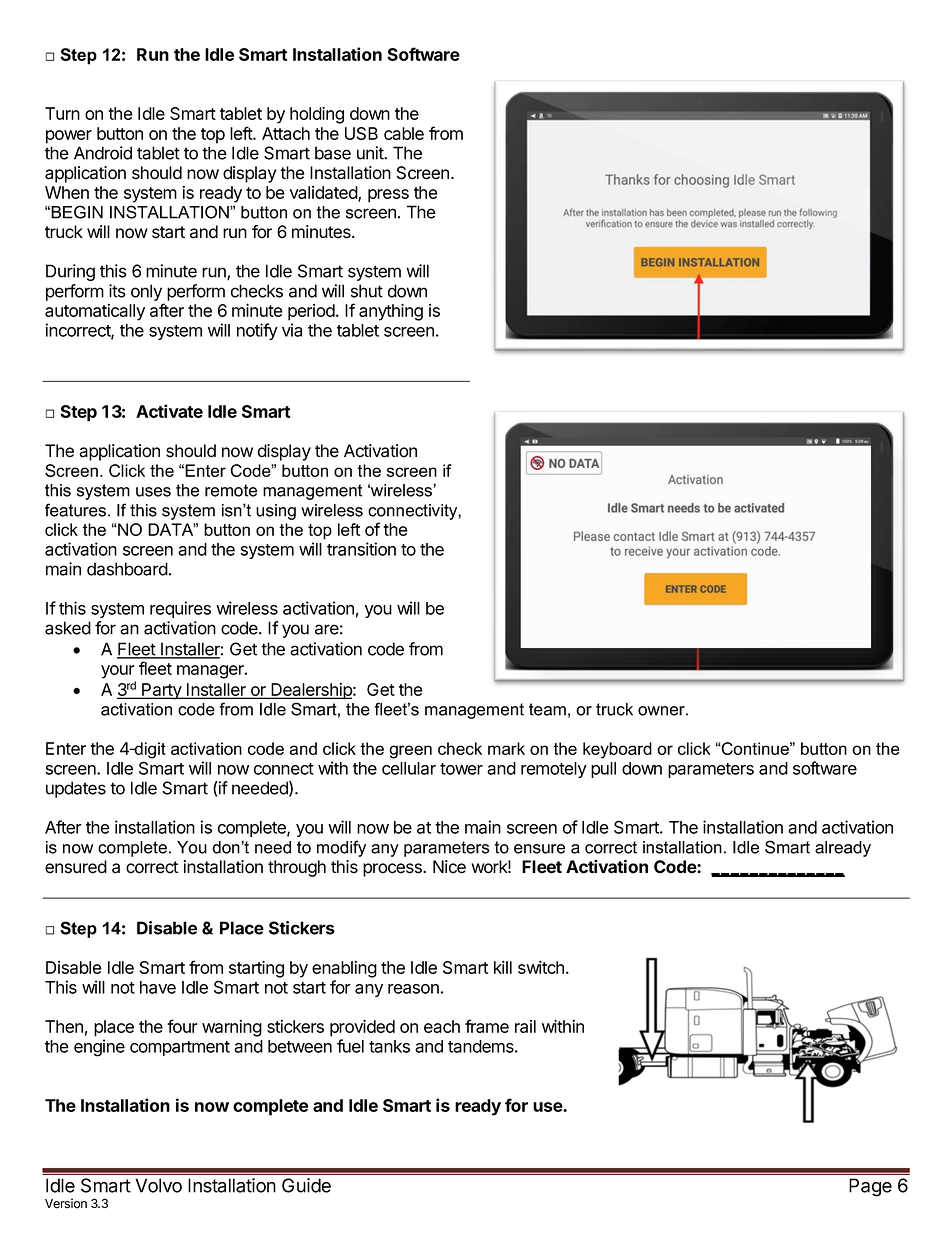 The width and height of the screenshot is (952, 1233). I want to click on have, so click(158, 987).
